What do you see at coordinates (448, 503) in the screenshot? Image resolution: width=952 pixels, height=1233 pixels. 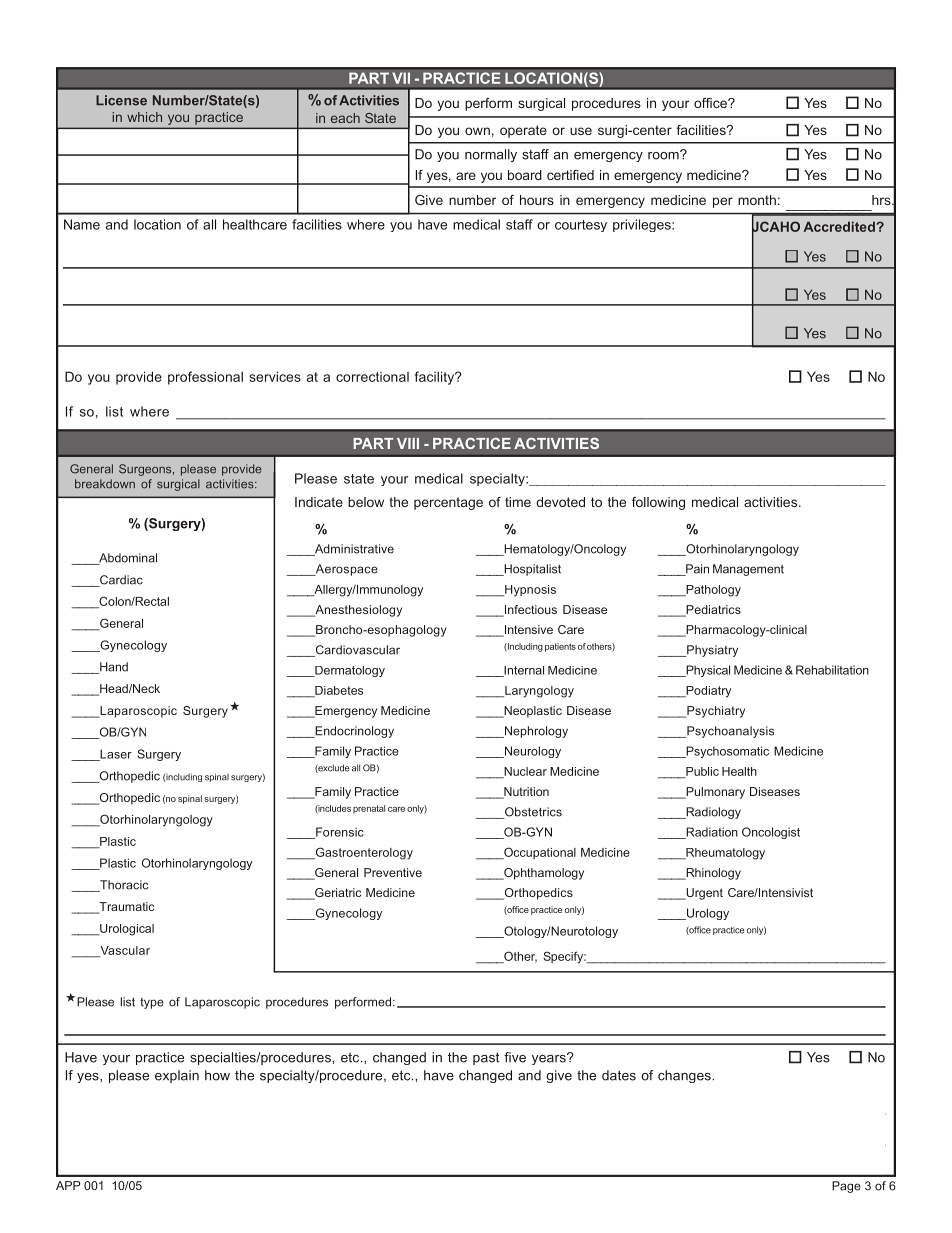 I see `percentage` at bounding box center [448, 503].
